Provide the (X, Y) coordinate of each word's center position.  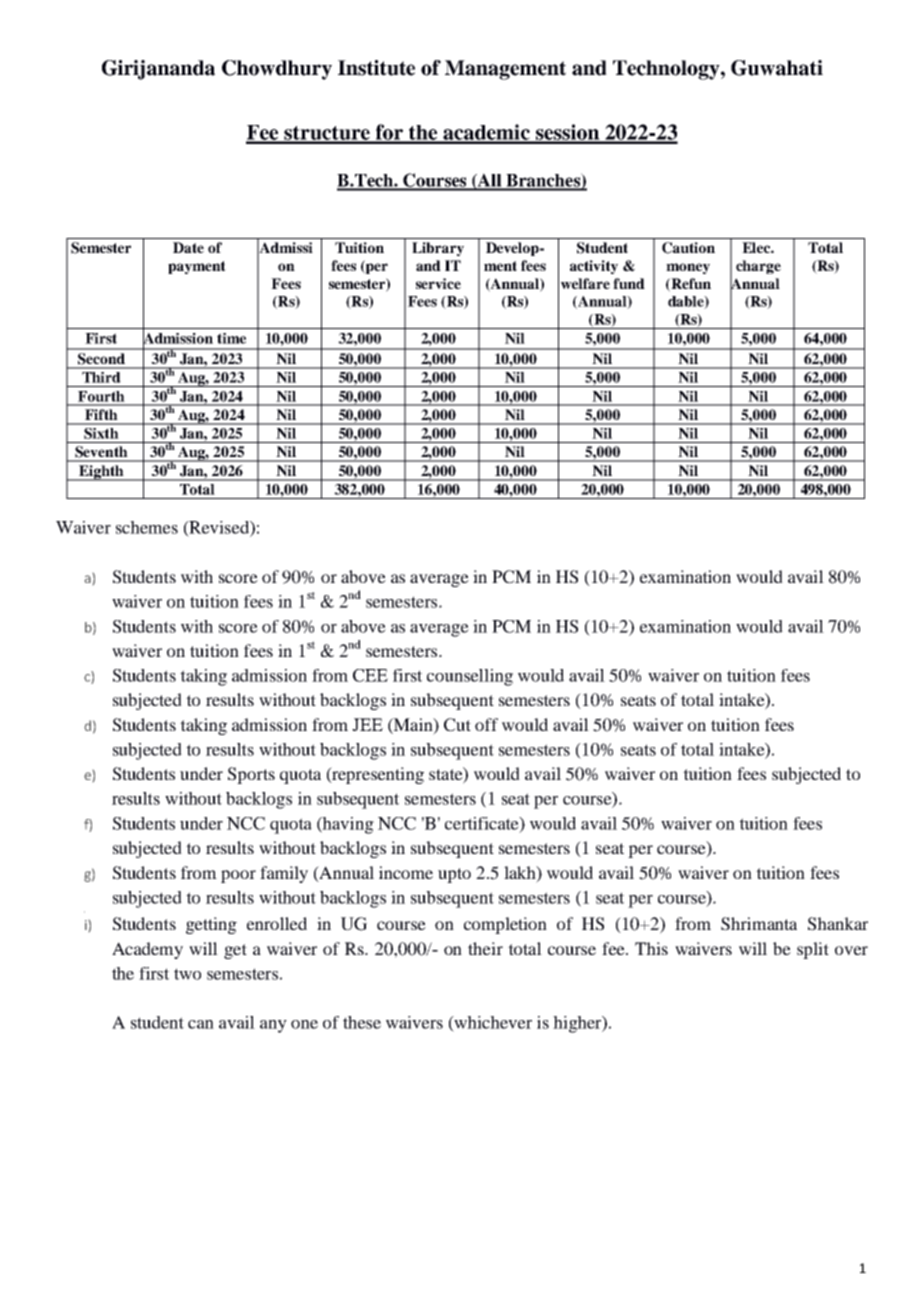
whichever (492, 1022)
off (486, 724)
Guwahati (777, 68)
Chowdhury (277, 70)
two (187, 974)
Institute (376, 68)
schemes (147, 527)
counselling (470, 677)
